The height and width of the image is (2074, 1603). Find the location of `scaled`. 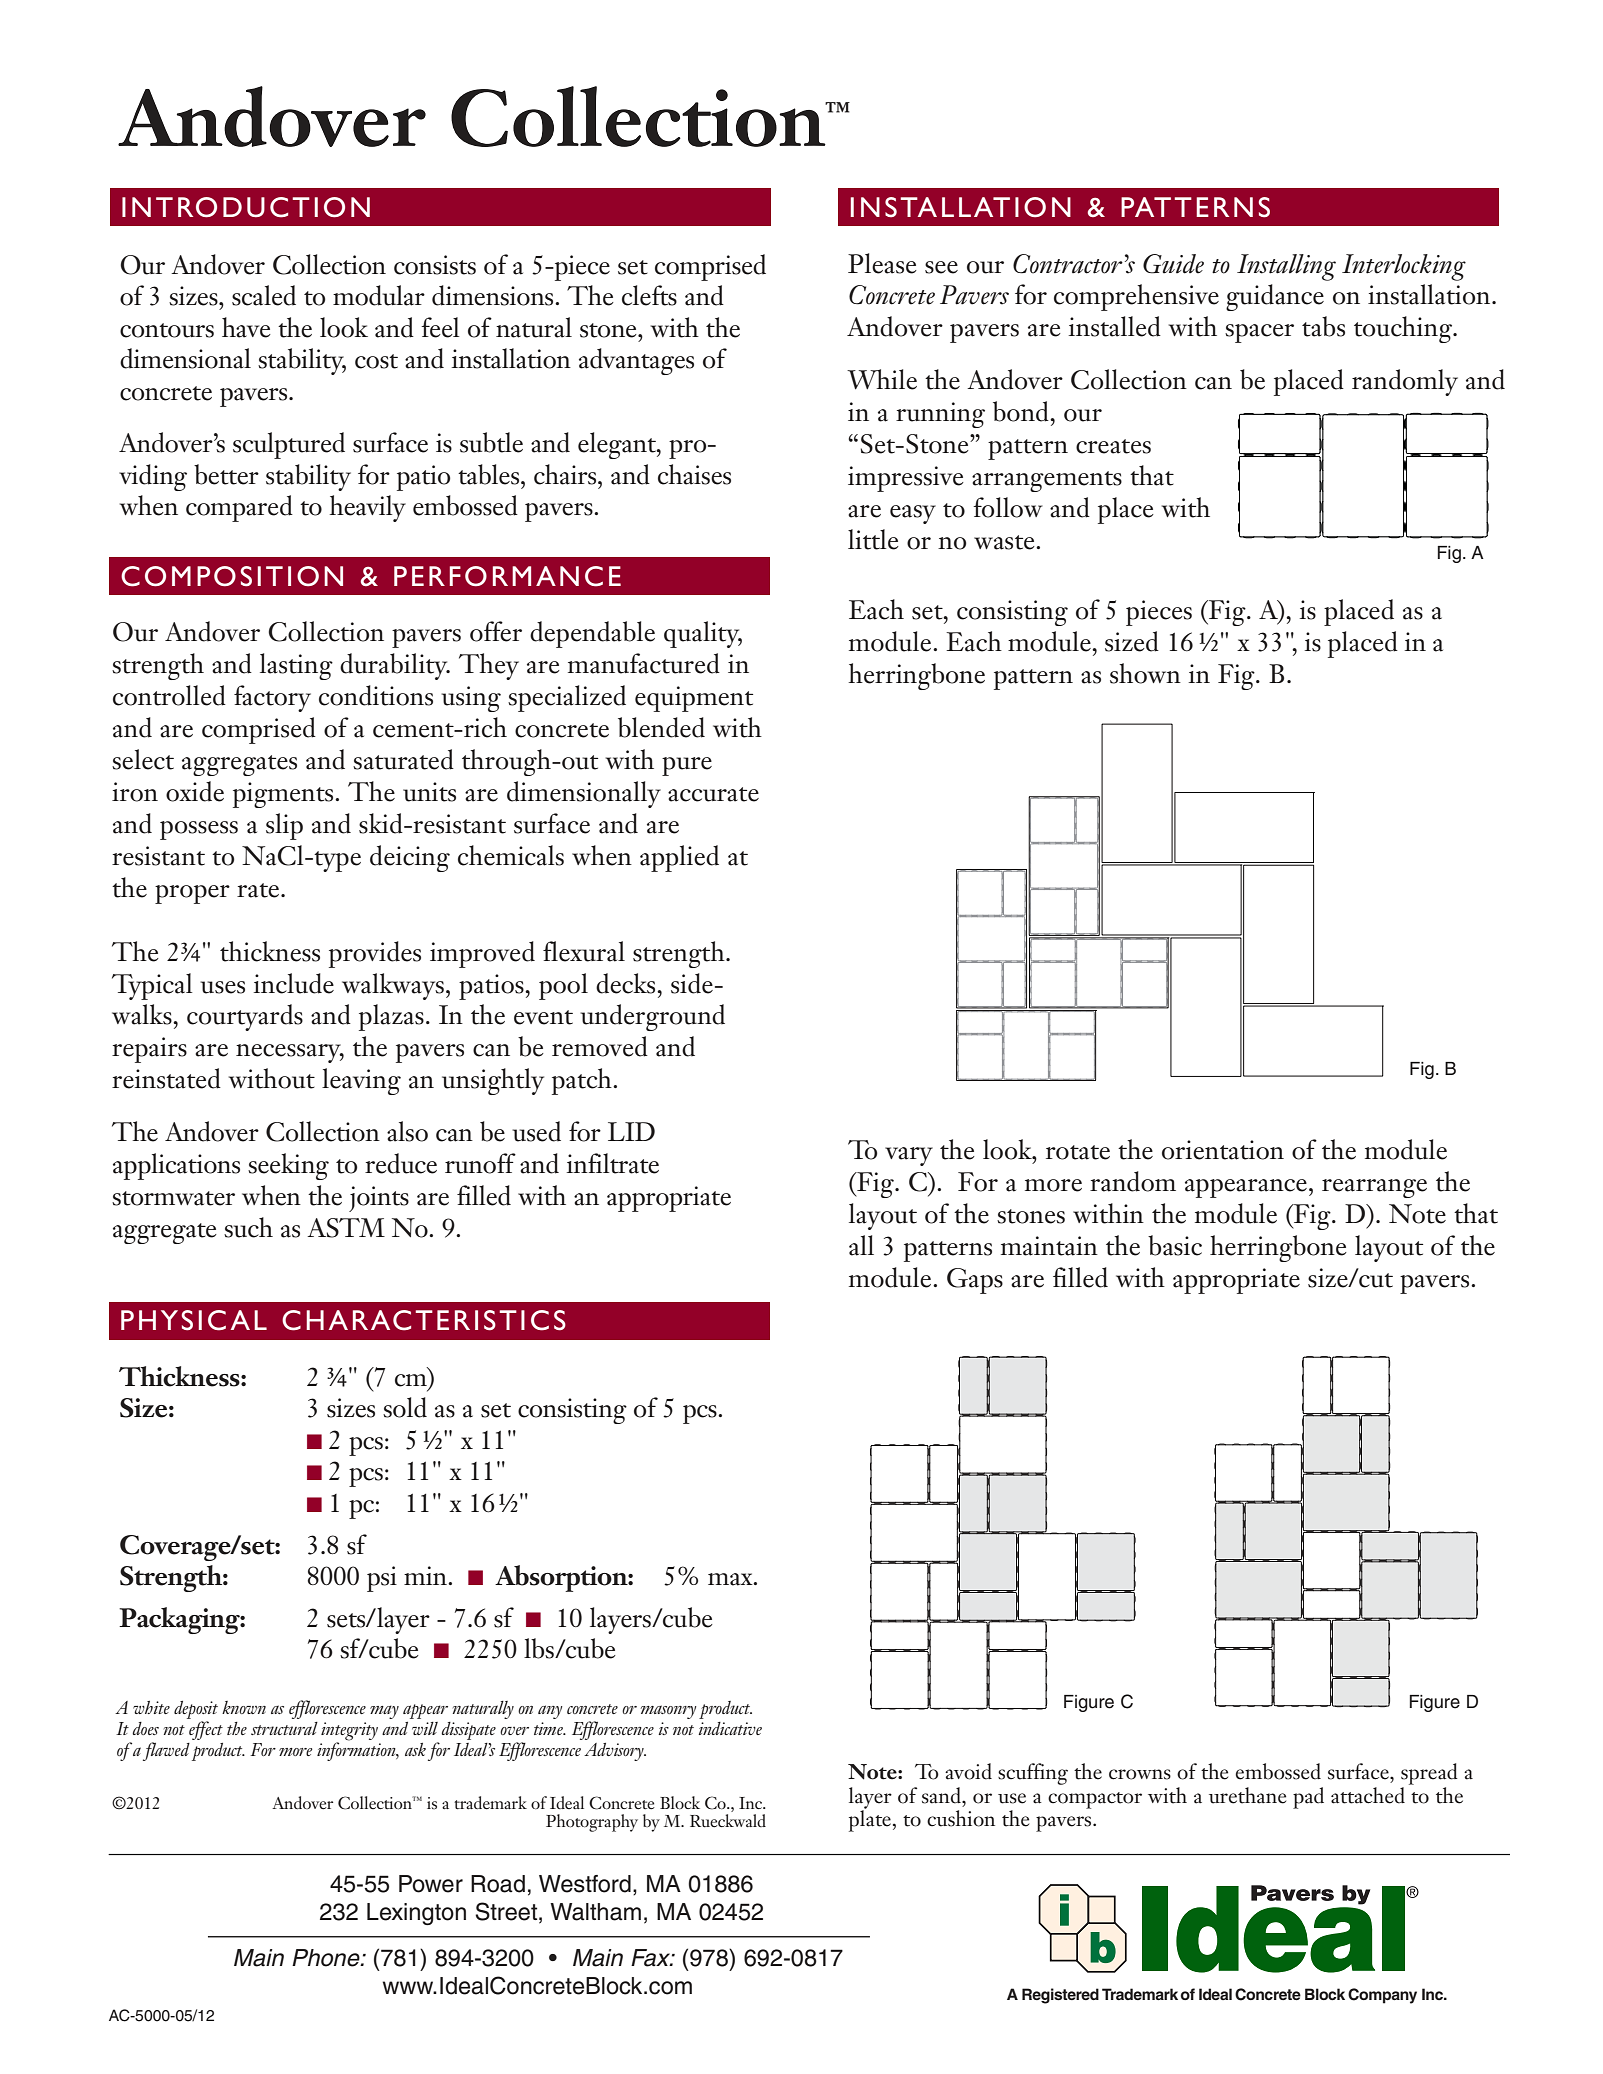

scaled is located at coordinates (264, 295).
